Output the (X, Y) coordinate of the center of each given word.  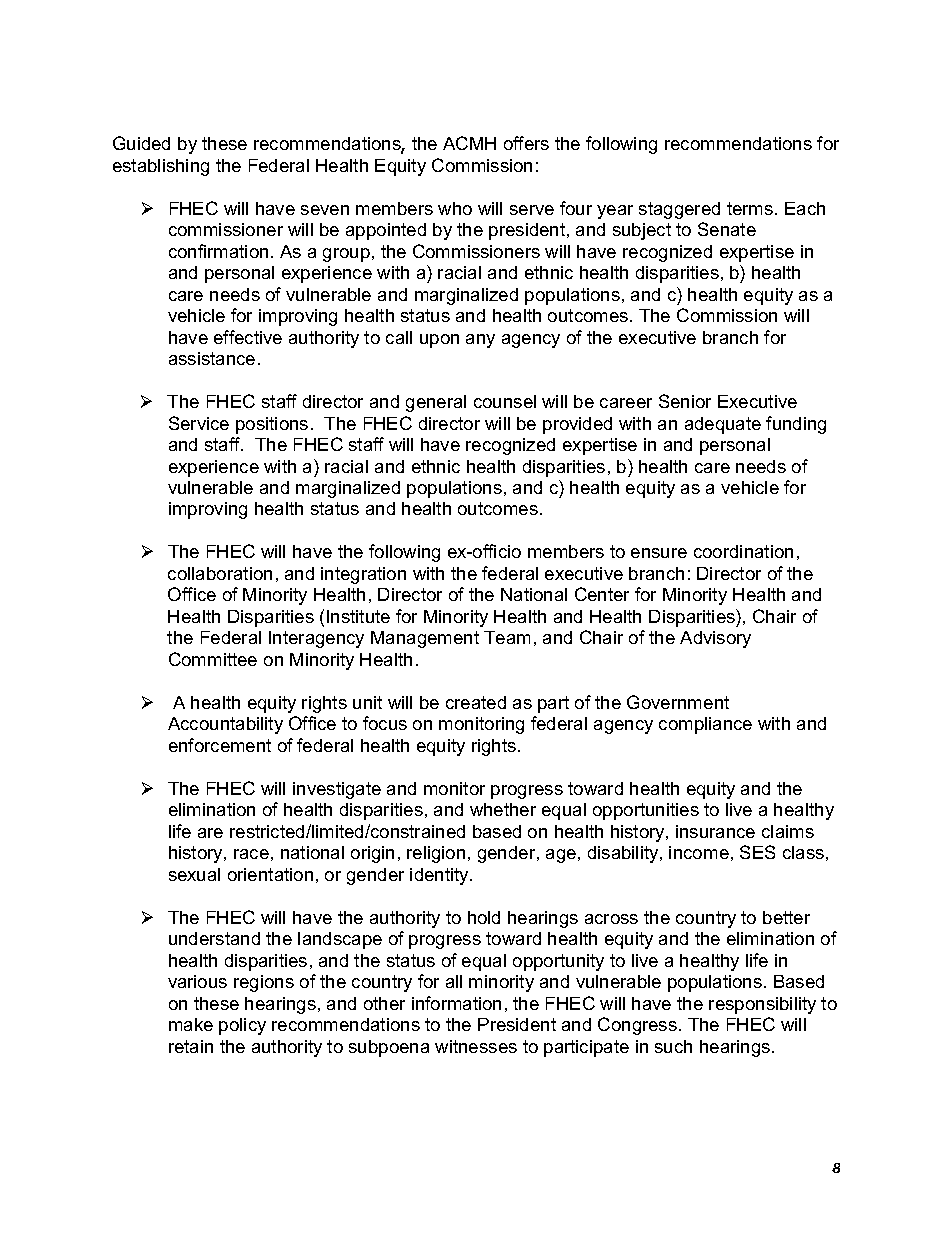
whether (503, 809)
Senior (685, 401)
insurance (715, 831)
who (455, 208)
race (251, 854)
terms (751, 208)
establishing (161, 167)
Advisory (715, 639)
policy (242, 1026)
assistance (212, 358)
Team (507, 637)
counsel (505, 401)
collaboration (220, 573)
